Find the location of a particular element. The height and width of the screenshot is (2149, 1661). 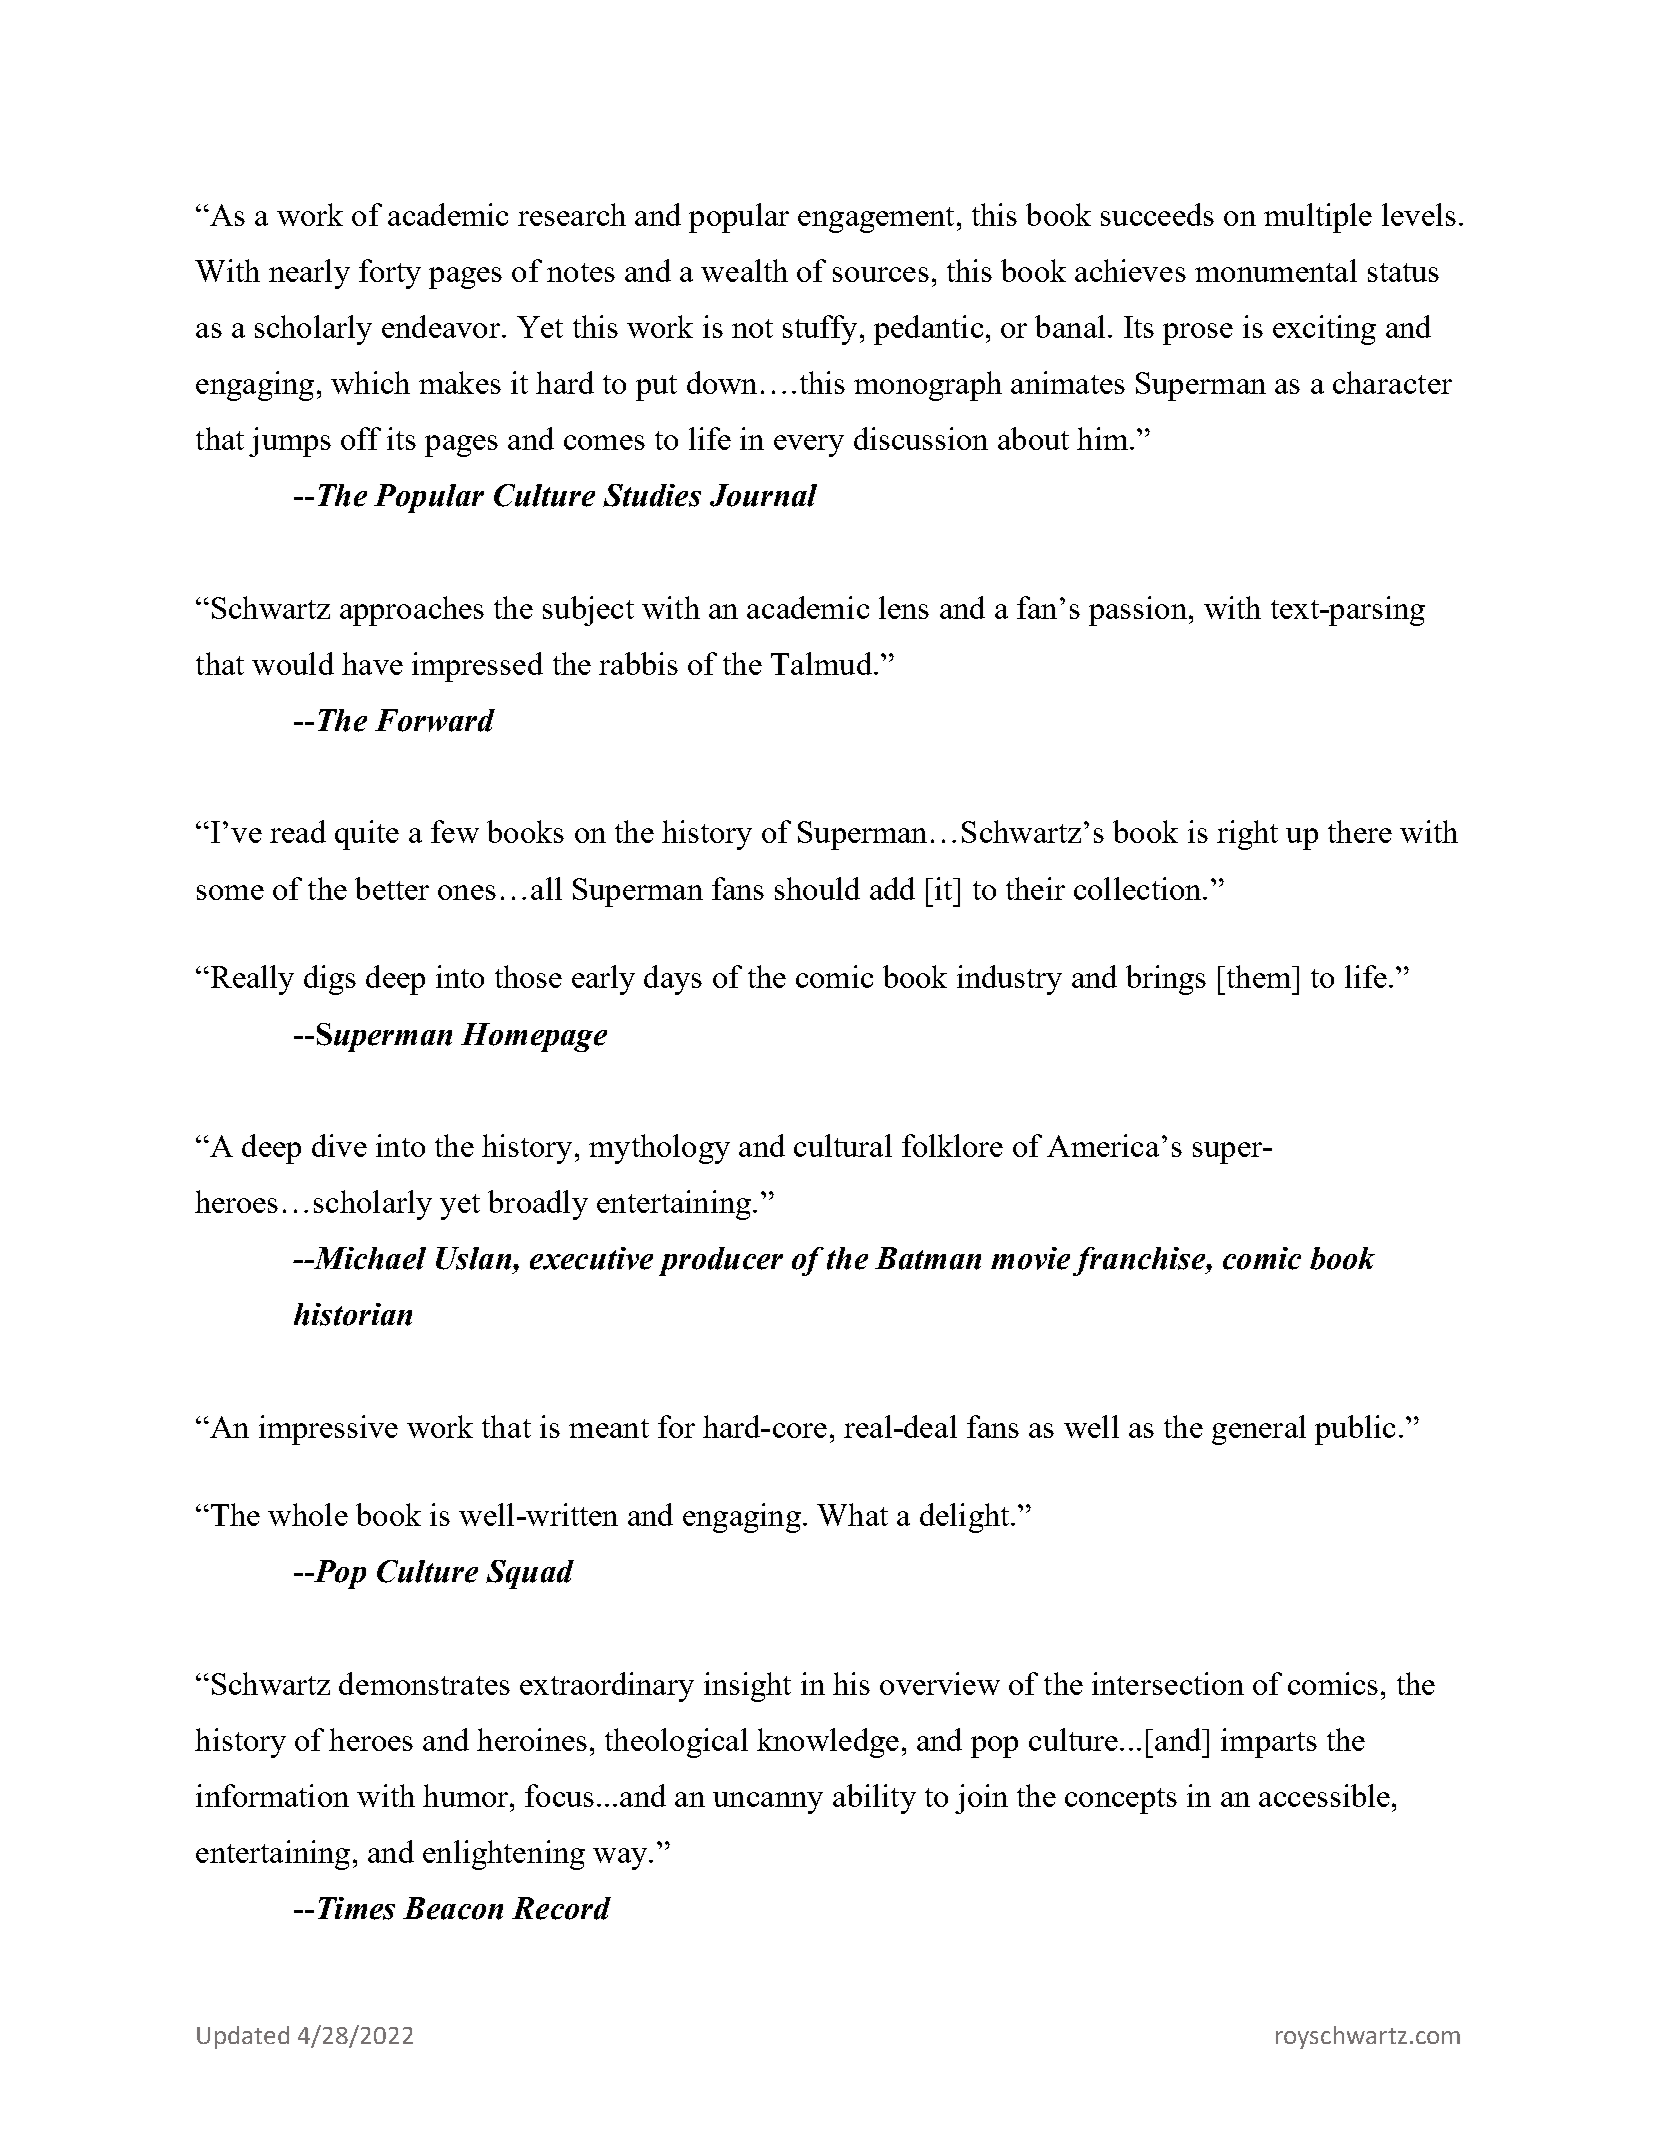

should is located at coordinates (817, 888).
